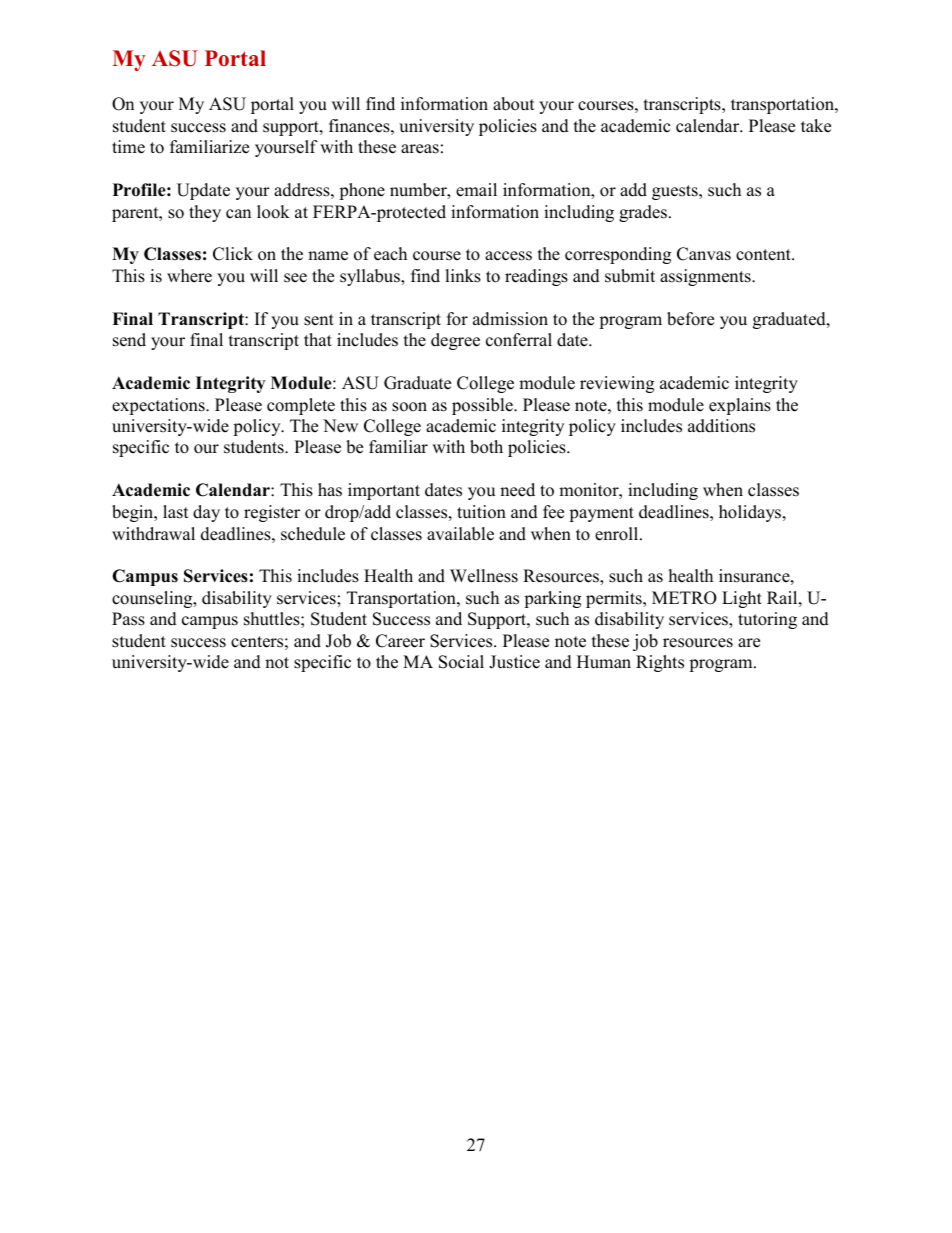 The height and width of the screenshot is (1233, 952). Describe the element at coordinates (706, 277) in the screenshot. I see `assignments` at that location.
